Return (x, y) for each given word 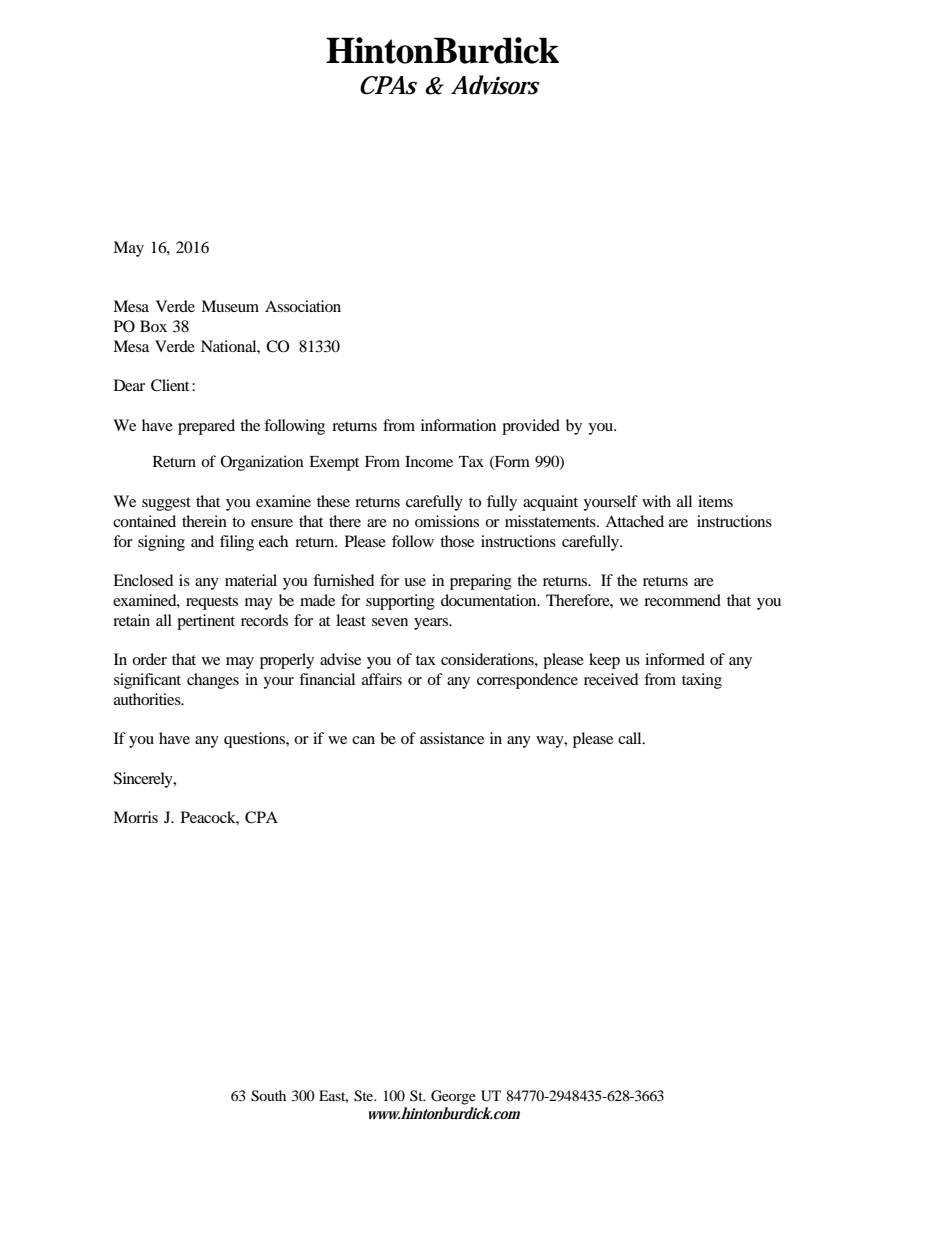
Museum (230, 306)
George (453, 1097)
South (268, 1096)
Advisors (495, 85)
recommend (682, 600)
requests (212, 603)
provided (531, 427)
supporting (400, 602)
